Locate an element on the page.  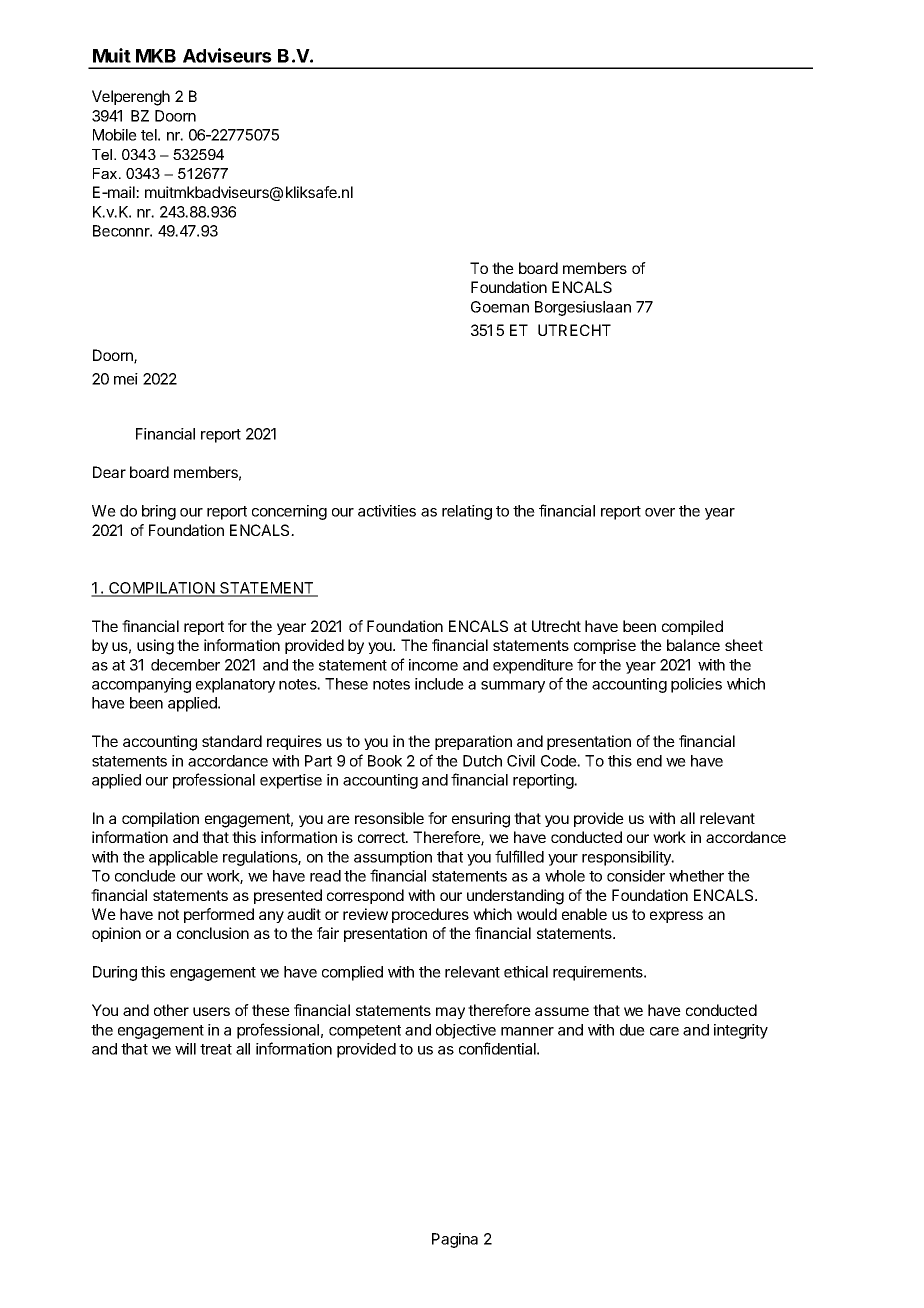
will is located at coordinates (185, 1049).
